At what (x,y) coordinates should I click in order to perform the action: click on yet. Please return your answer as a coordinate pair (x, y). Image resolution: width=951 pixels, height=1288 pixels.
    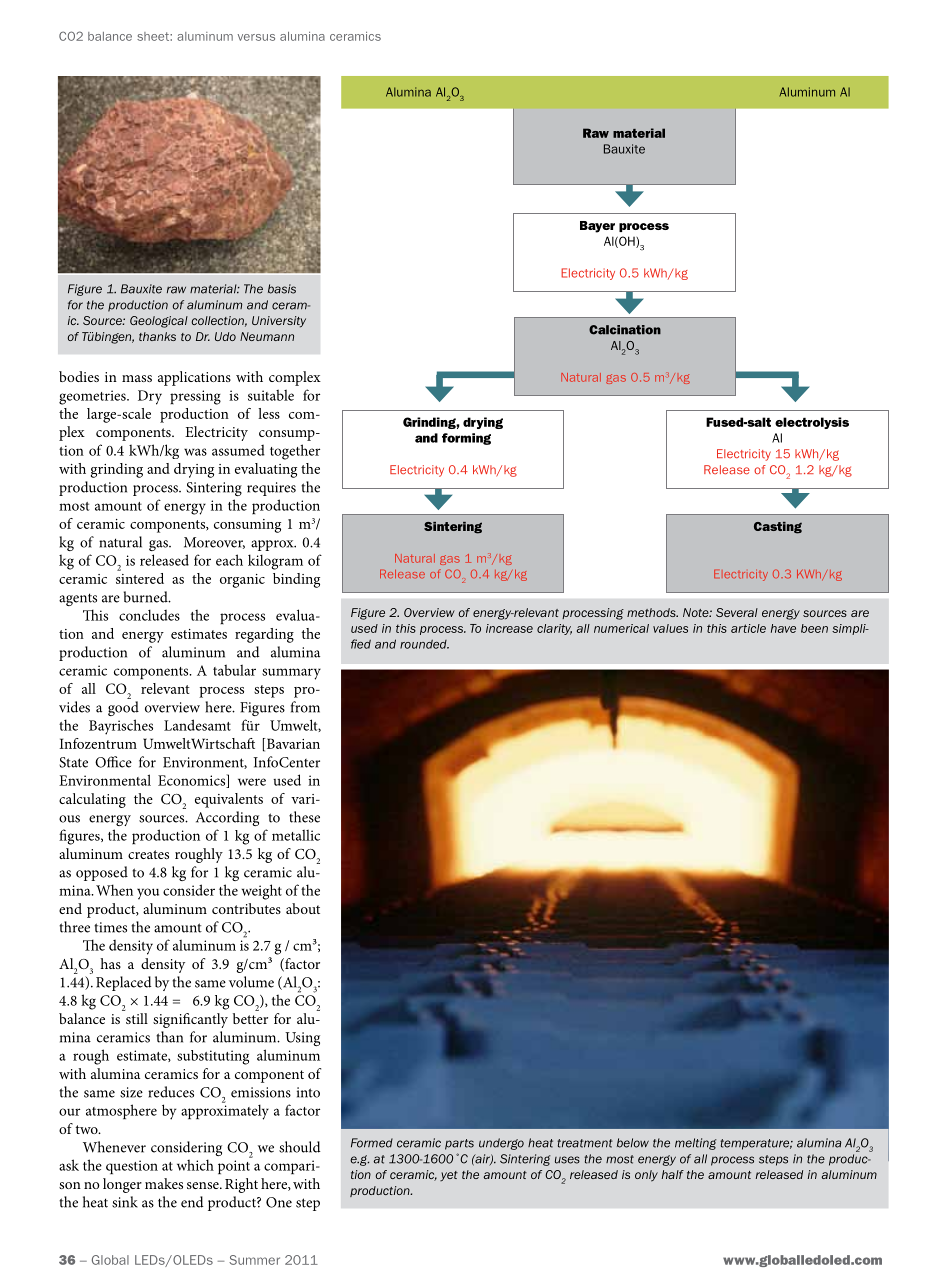
    Looking at the image, I should click on (449, 1176).
